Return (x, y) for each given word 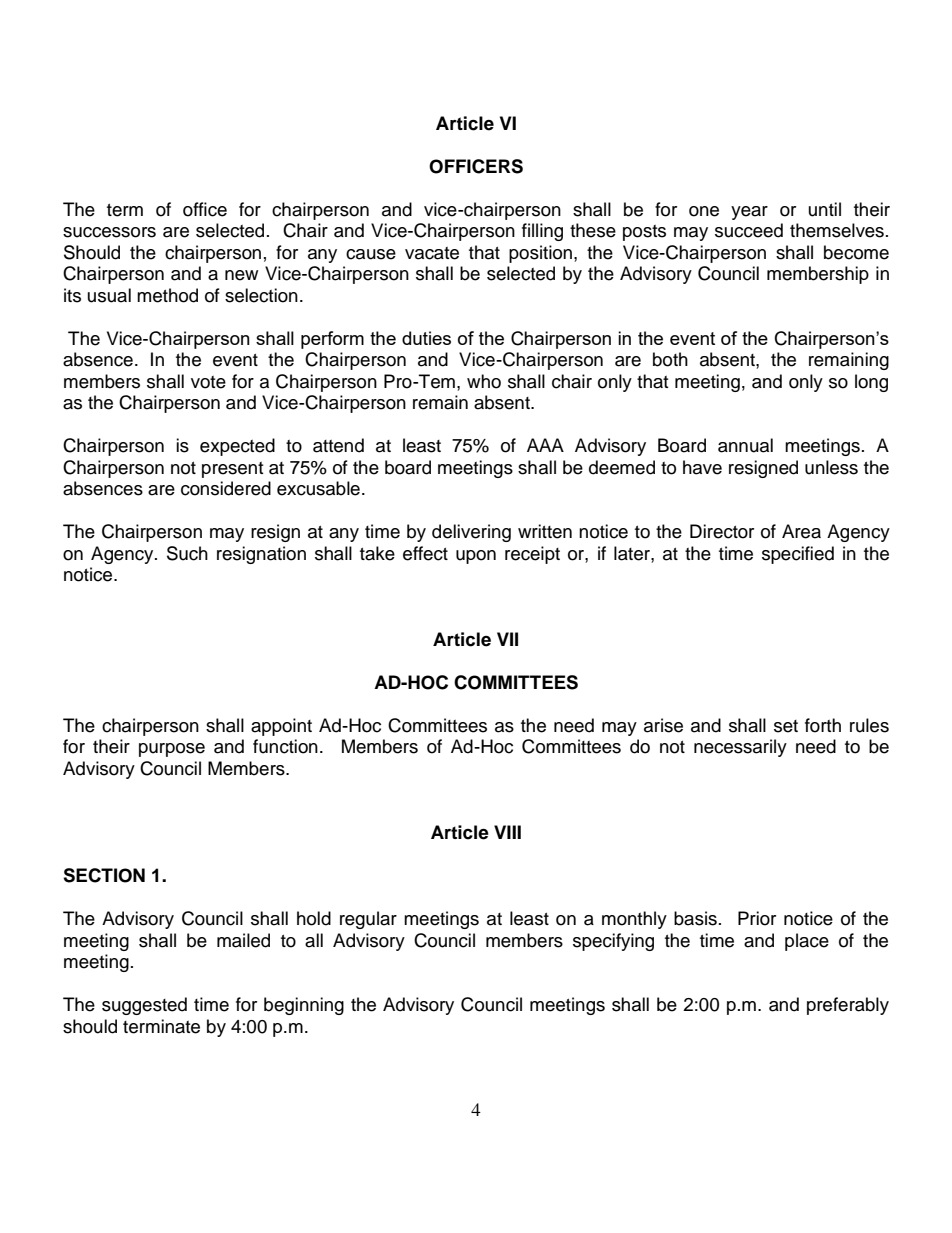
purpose (172, 750)
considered (226, 488)
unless (831, 467)
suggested (144, 1006)
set (786, 726)
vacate (432, 253)
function (285, 746)
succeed (749, 230)
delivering (471, 533)
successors (109, 232)
